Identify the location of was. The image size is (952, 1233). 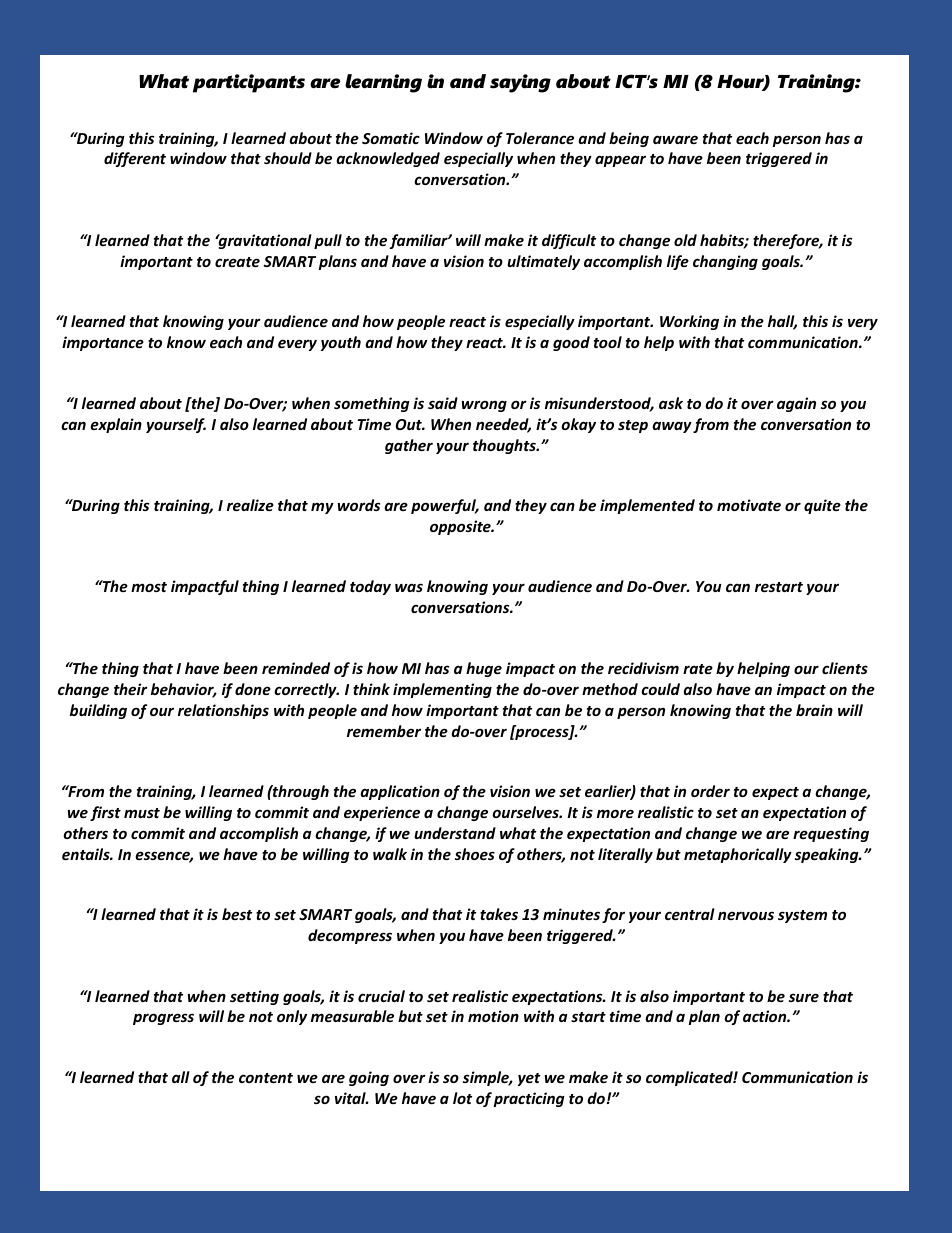
(409, 587).
